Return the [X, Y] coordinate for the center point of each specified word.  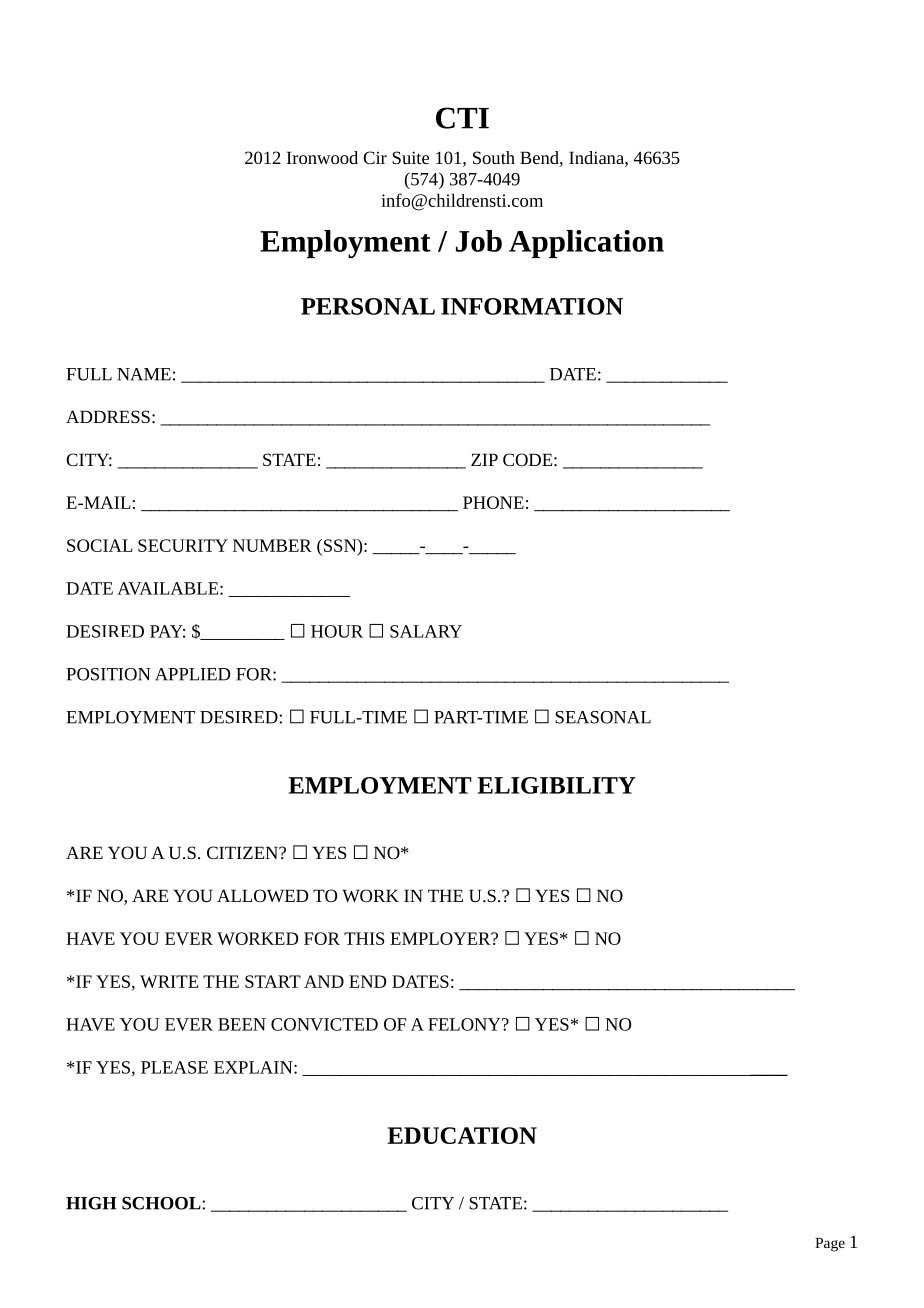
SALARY [426, 631]
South [494, 157]
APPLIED [192, 674]
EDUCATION [462, 1135]
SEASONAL [603, 717]
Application [586, 244]
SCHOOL [162, 1203]
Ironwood [322, 157]
